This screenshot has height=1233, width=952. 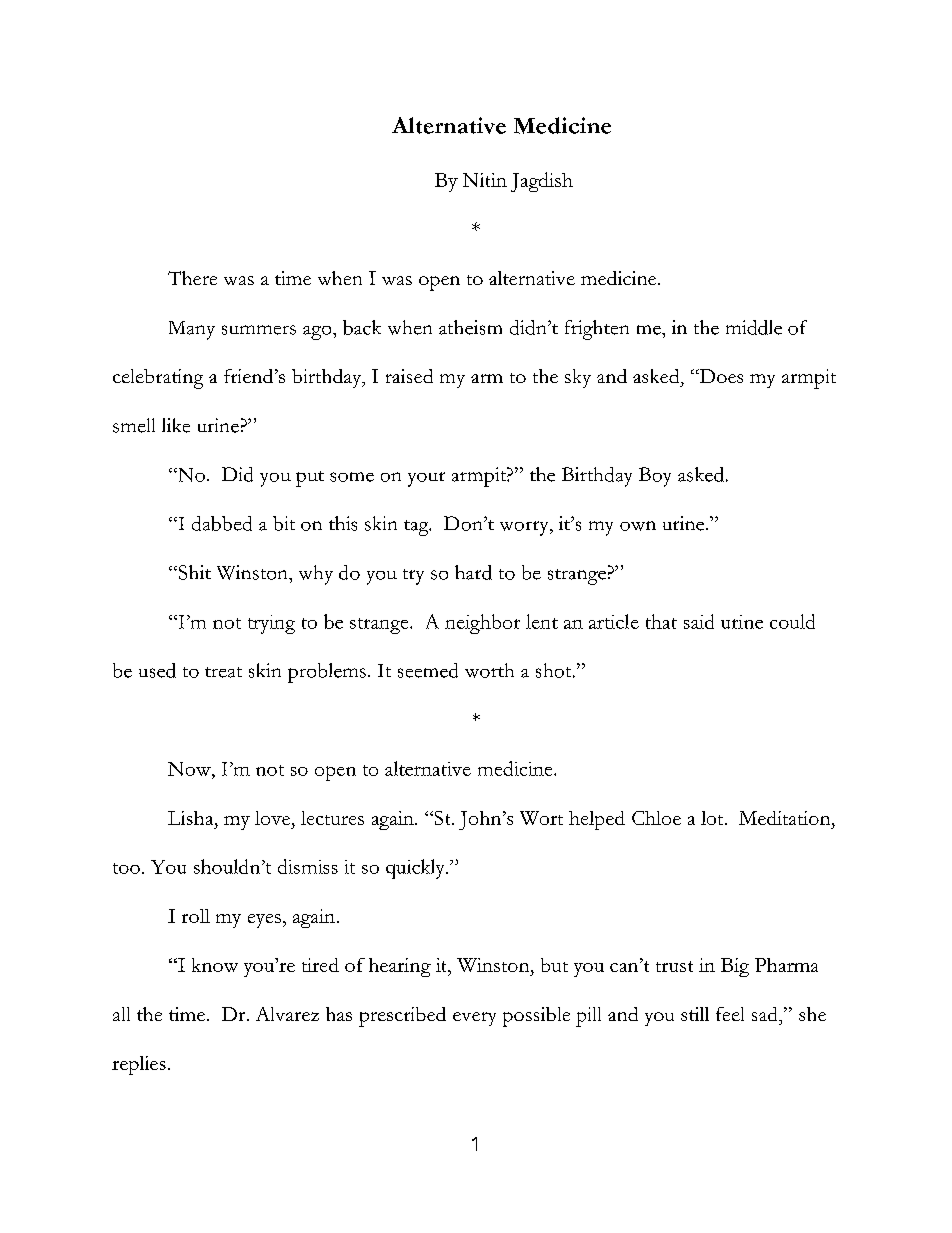 I want to click on seemed, so click(x=428, y=670).
